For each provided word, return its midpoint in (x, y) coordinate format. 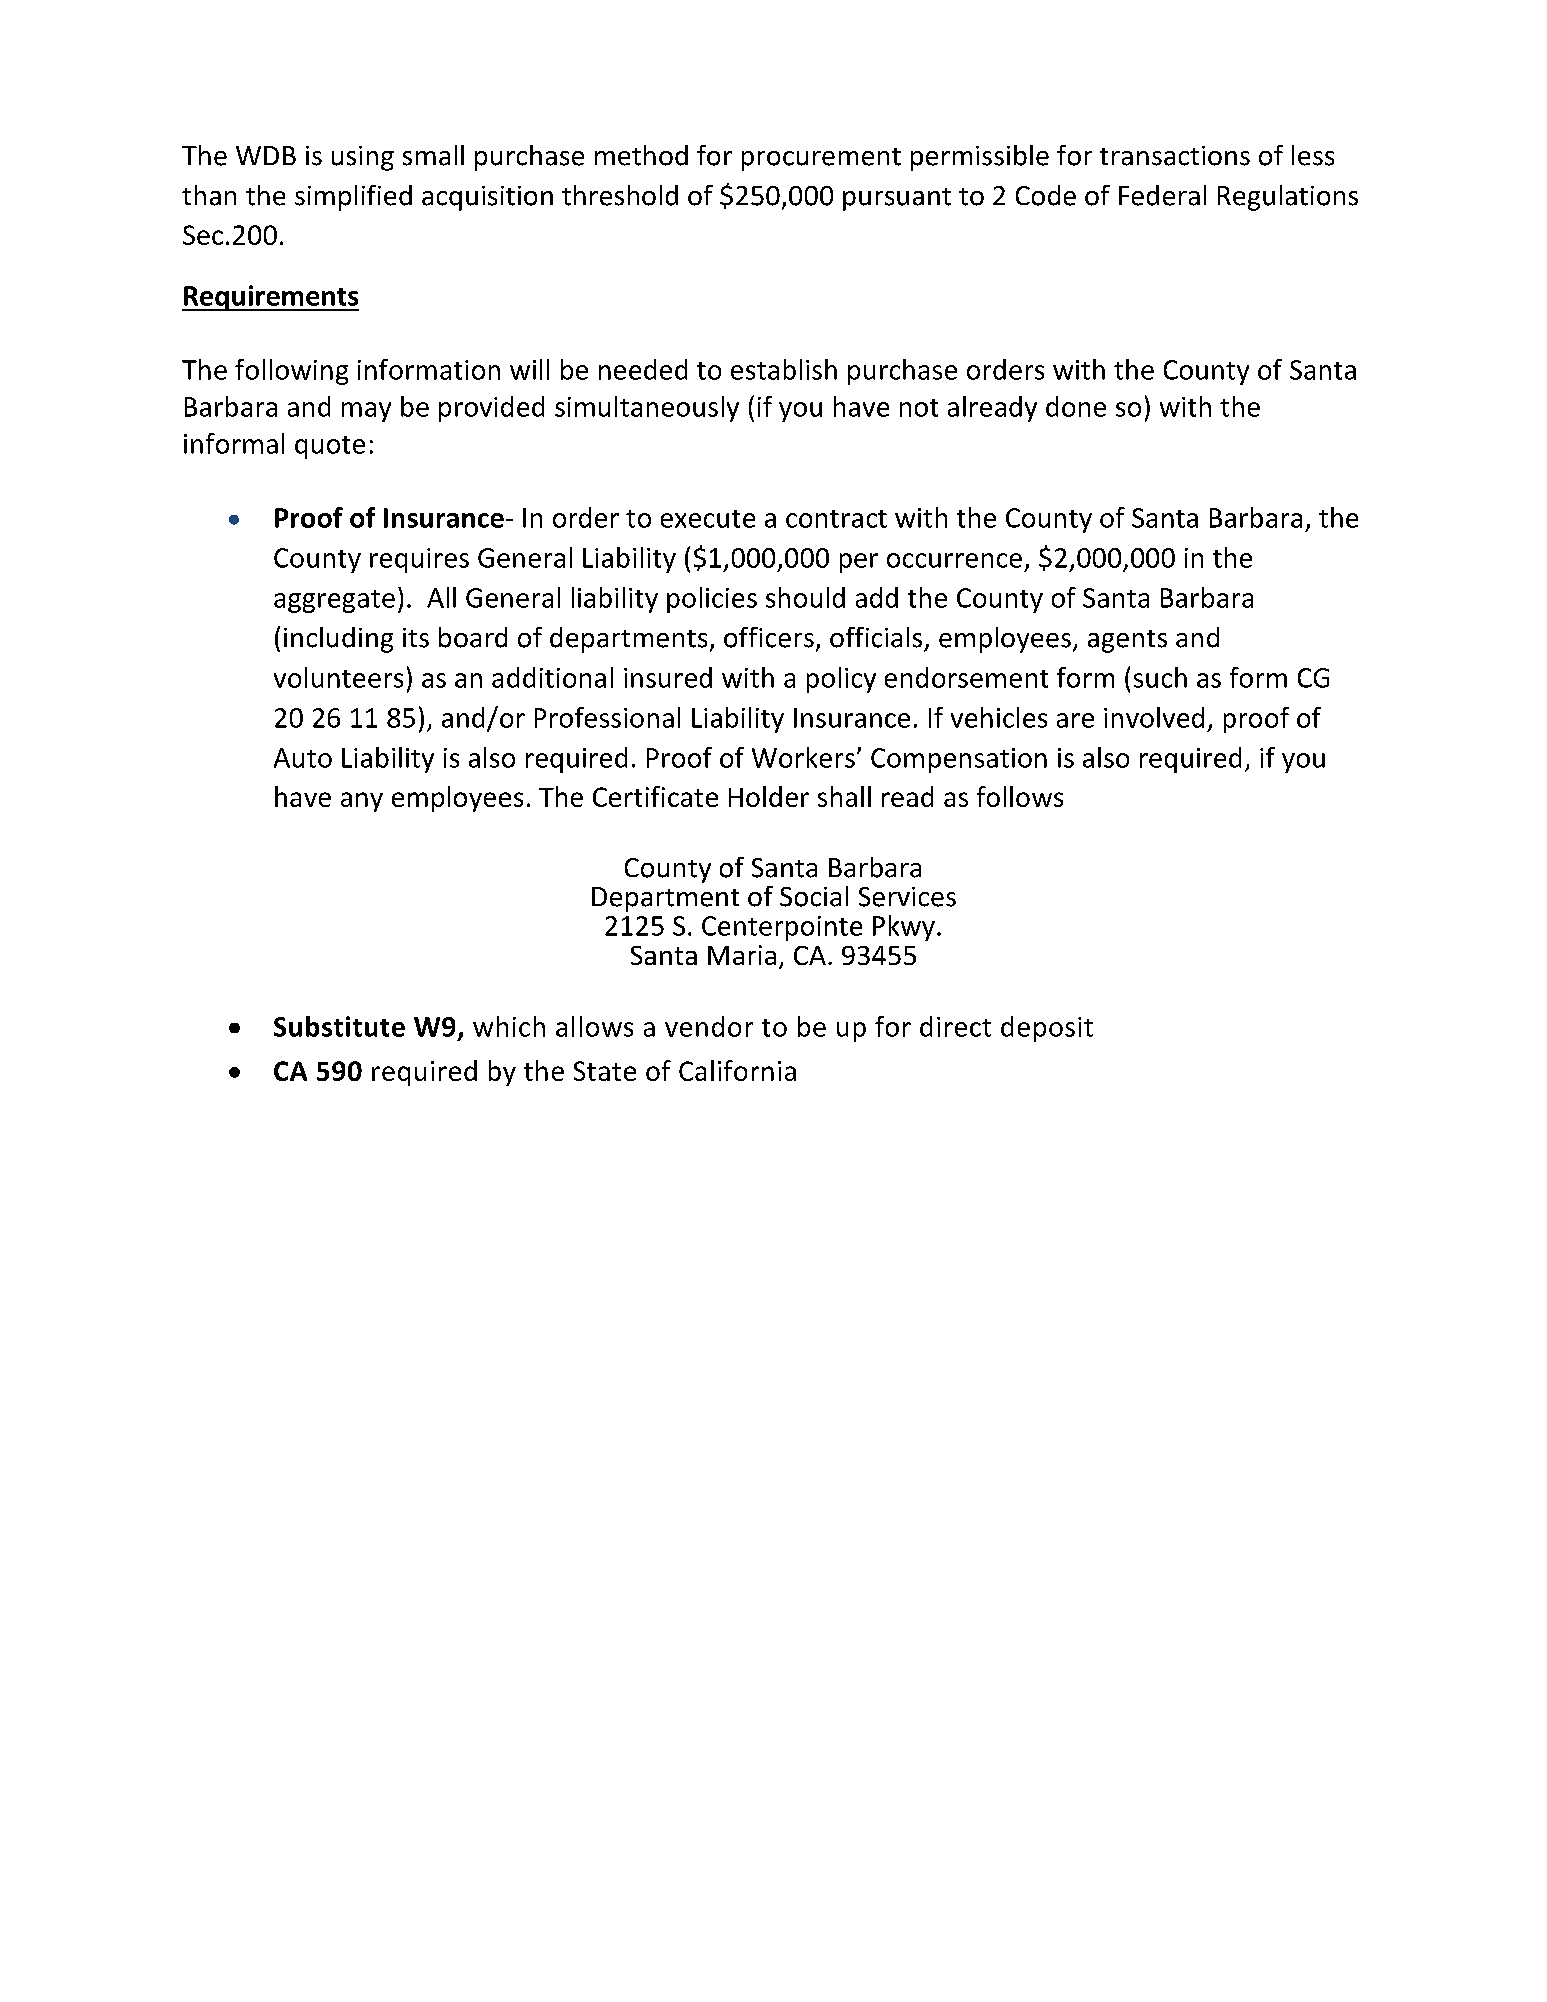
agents (1127, 641)
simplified (353, 198)
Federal (1162, 195)
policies (712, 600)
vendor (709, 1026)
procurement (821, 159)
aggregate (334, 601)
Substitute (339, 1026)
